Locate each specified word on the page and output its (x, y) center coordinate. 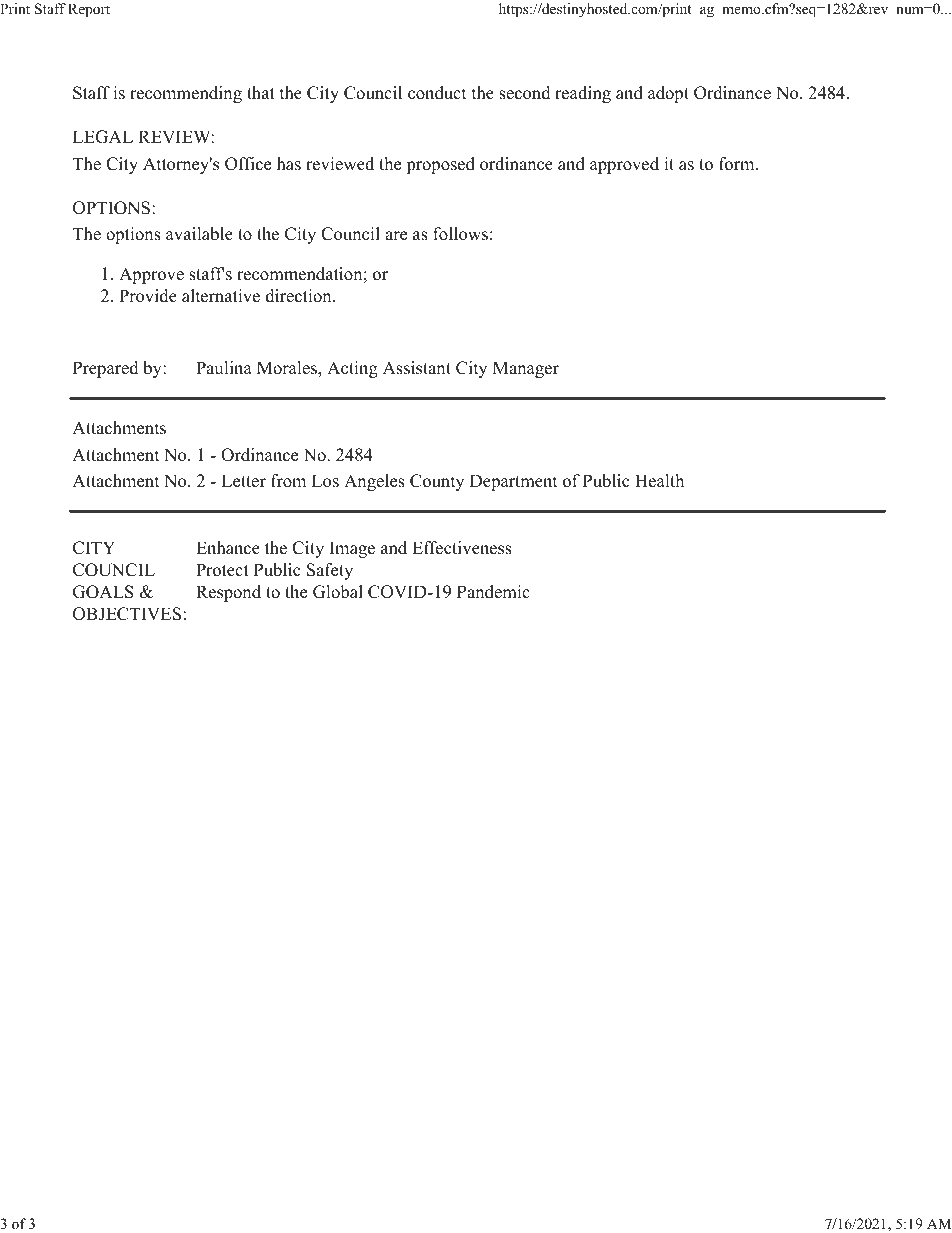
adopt (668, 94)
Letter (243, 481)
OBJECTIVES (127, 614)
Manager (526, 369)
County (437, 482)
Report (89, 10)
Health (659, 481)
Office (248, 164)
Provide (148, 296)
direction (300, 296)
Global (338, 592)
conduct (437, 93)
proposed (440, 165)
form (738, 164)
